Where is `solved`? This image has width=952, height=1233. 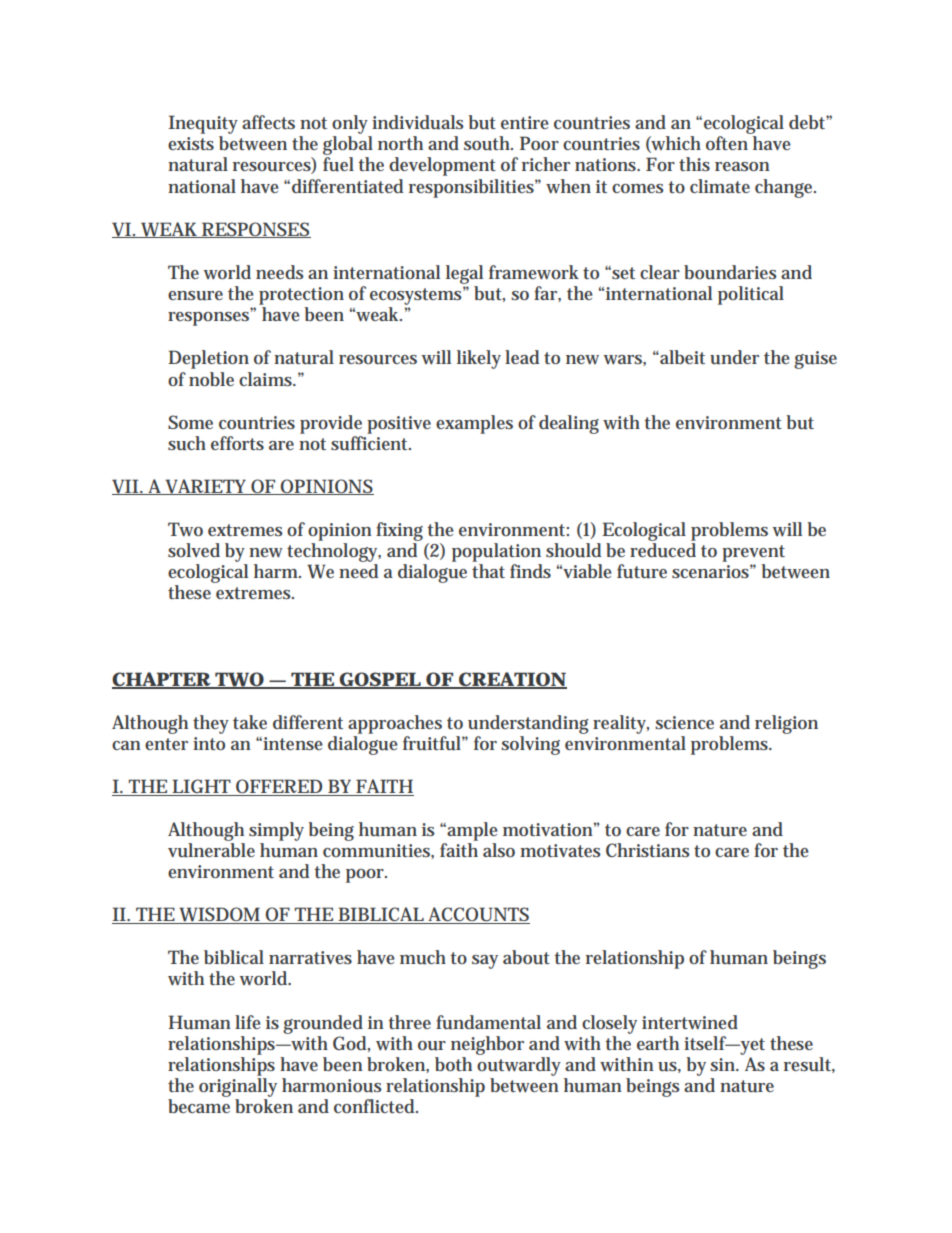 solved is located at coordinates (194, 550).
